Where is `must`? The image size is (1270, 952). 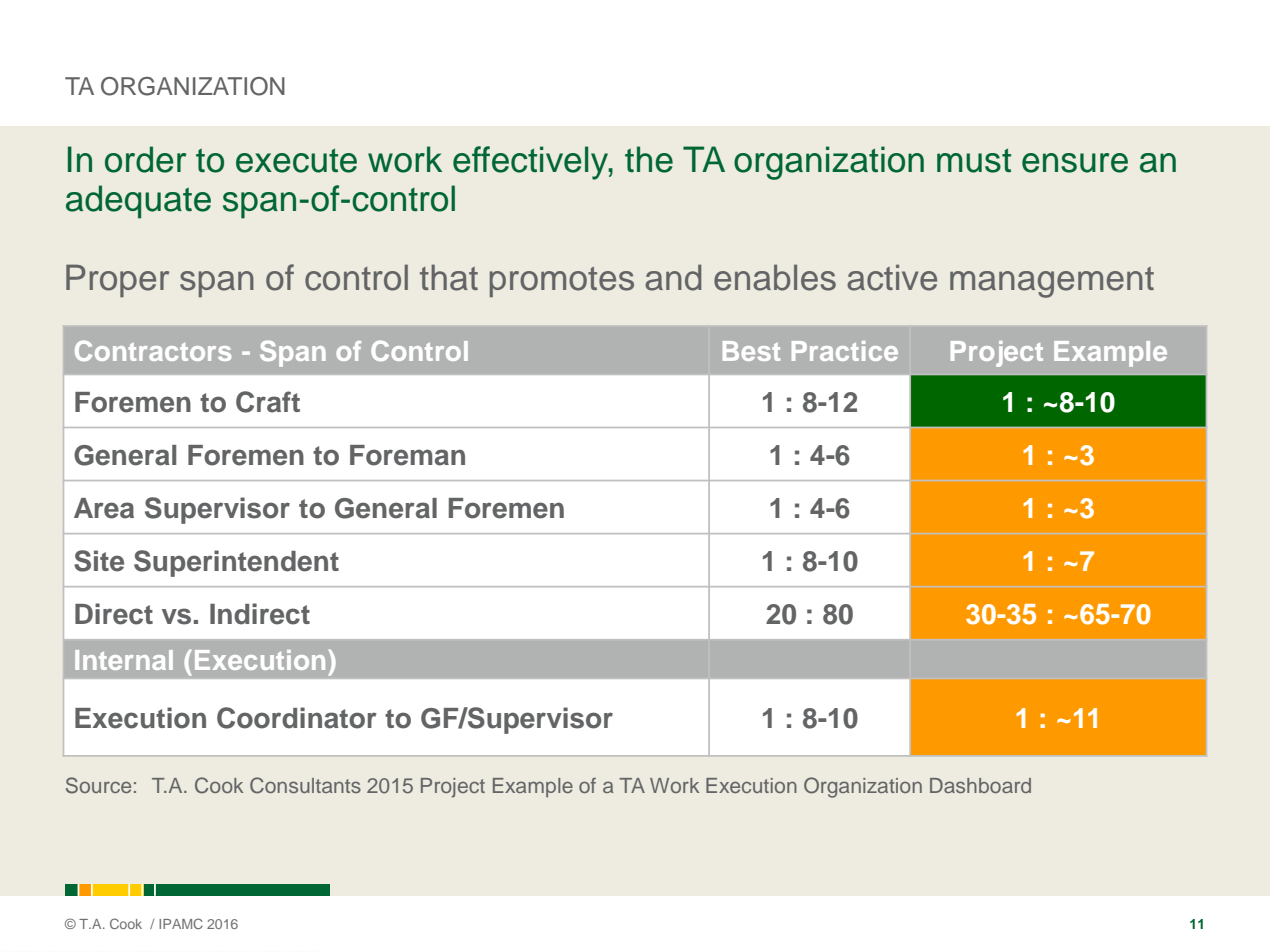
must is located at coordinates (974, 160).
